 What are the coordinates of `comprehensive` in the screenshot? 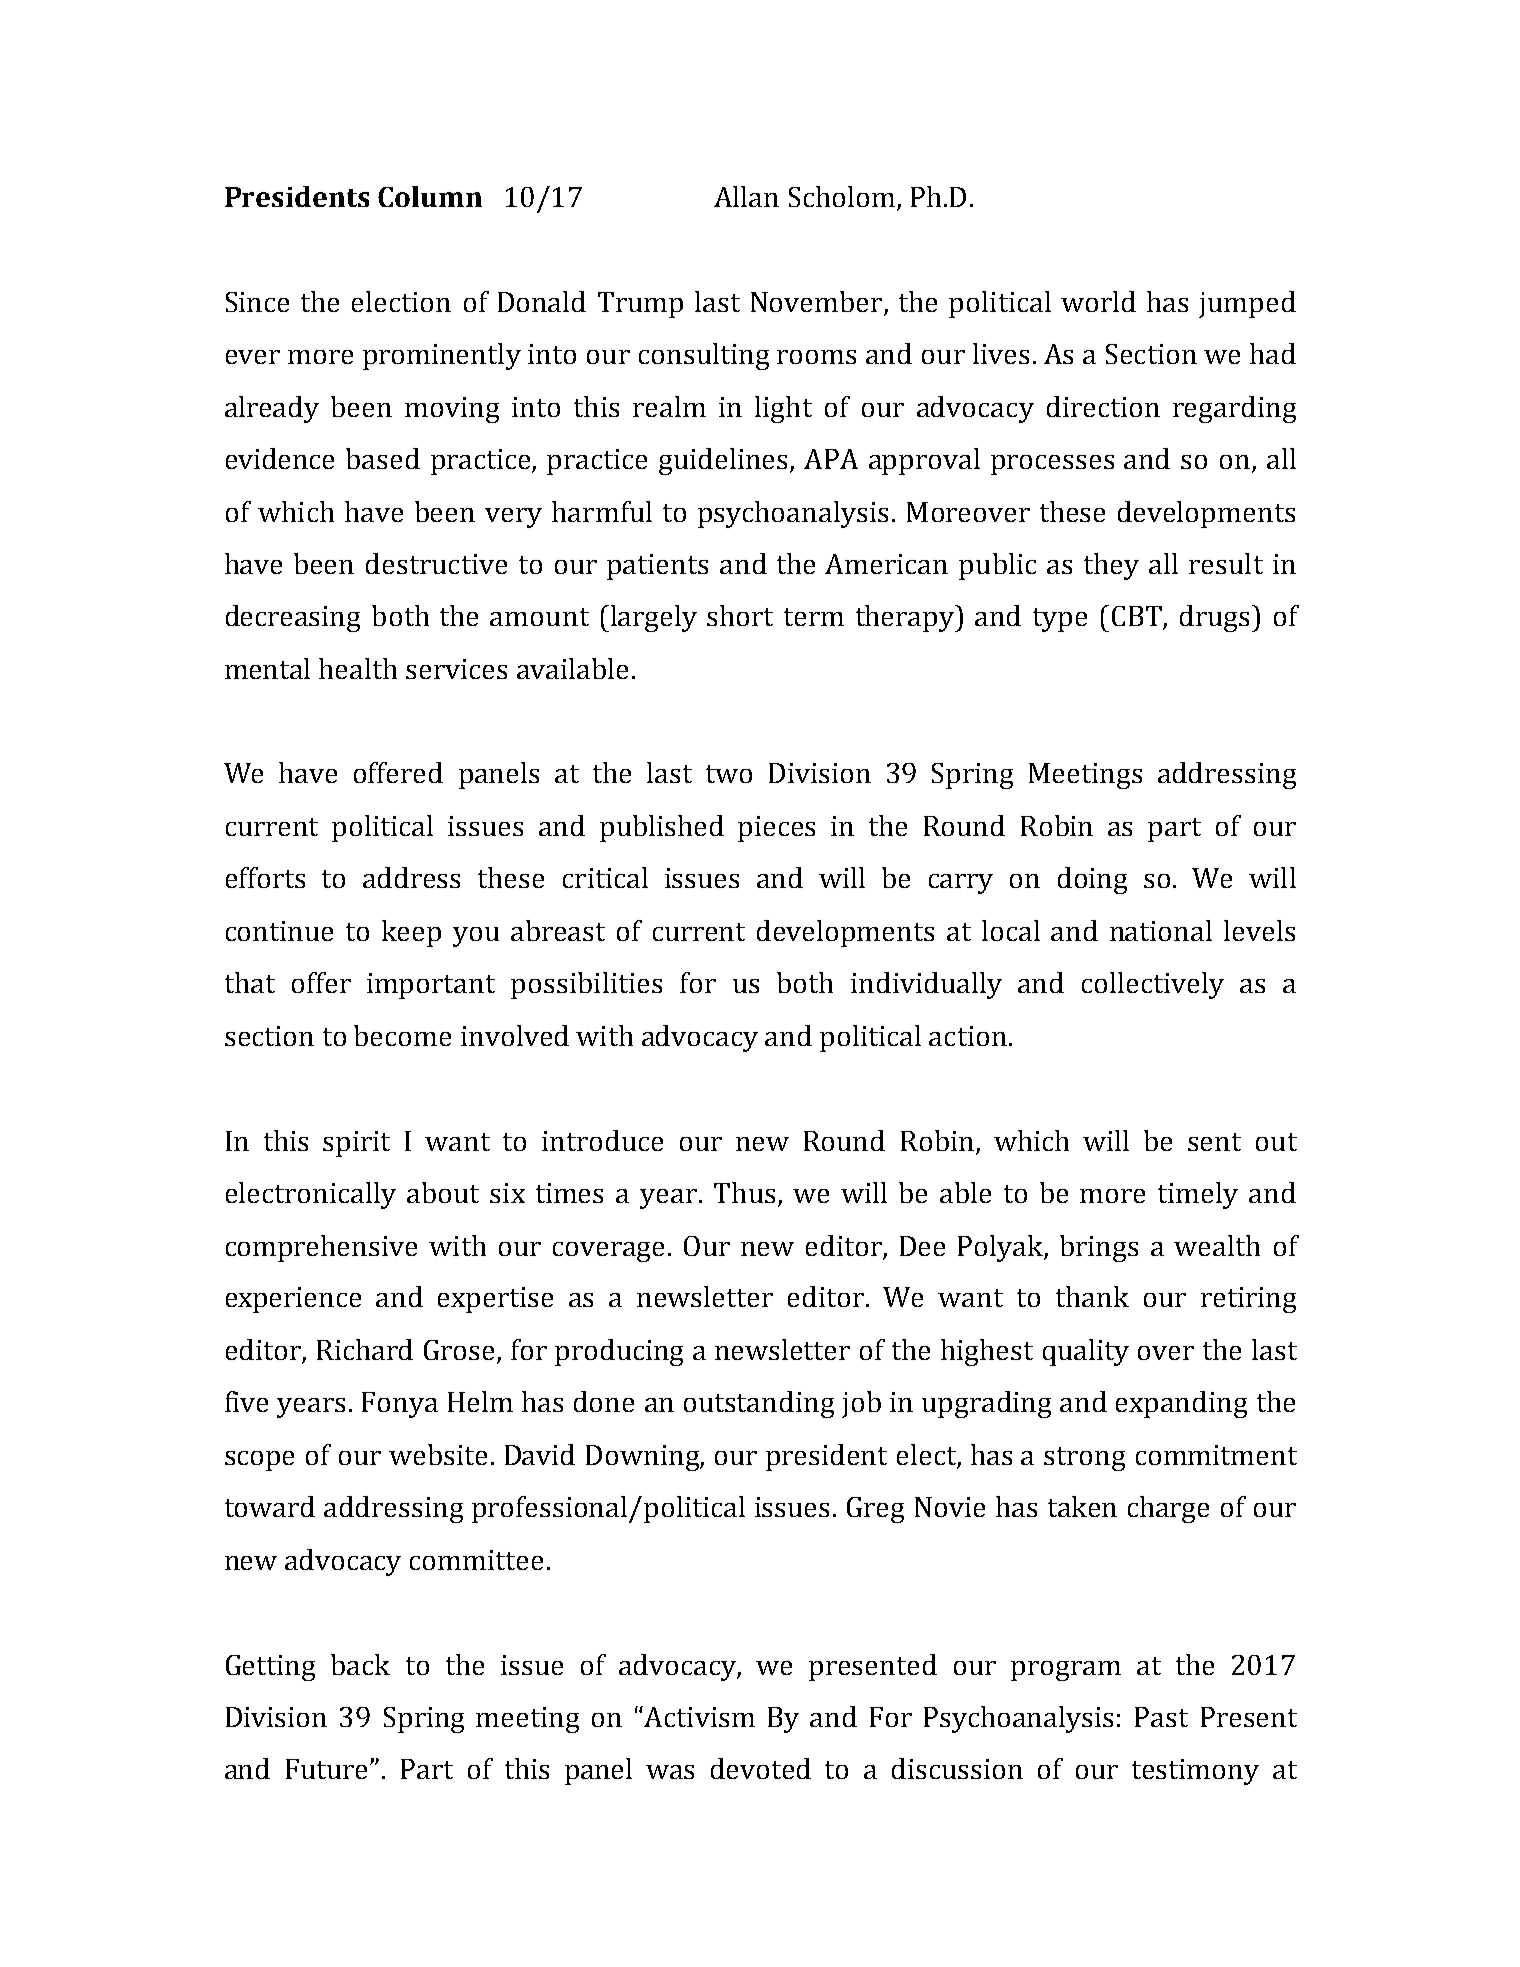 It's located at (321, 1248).
